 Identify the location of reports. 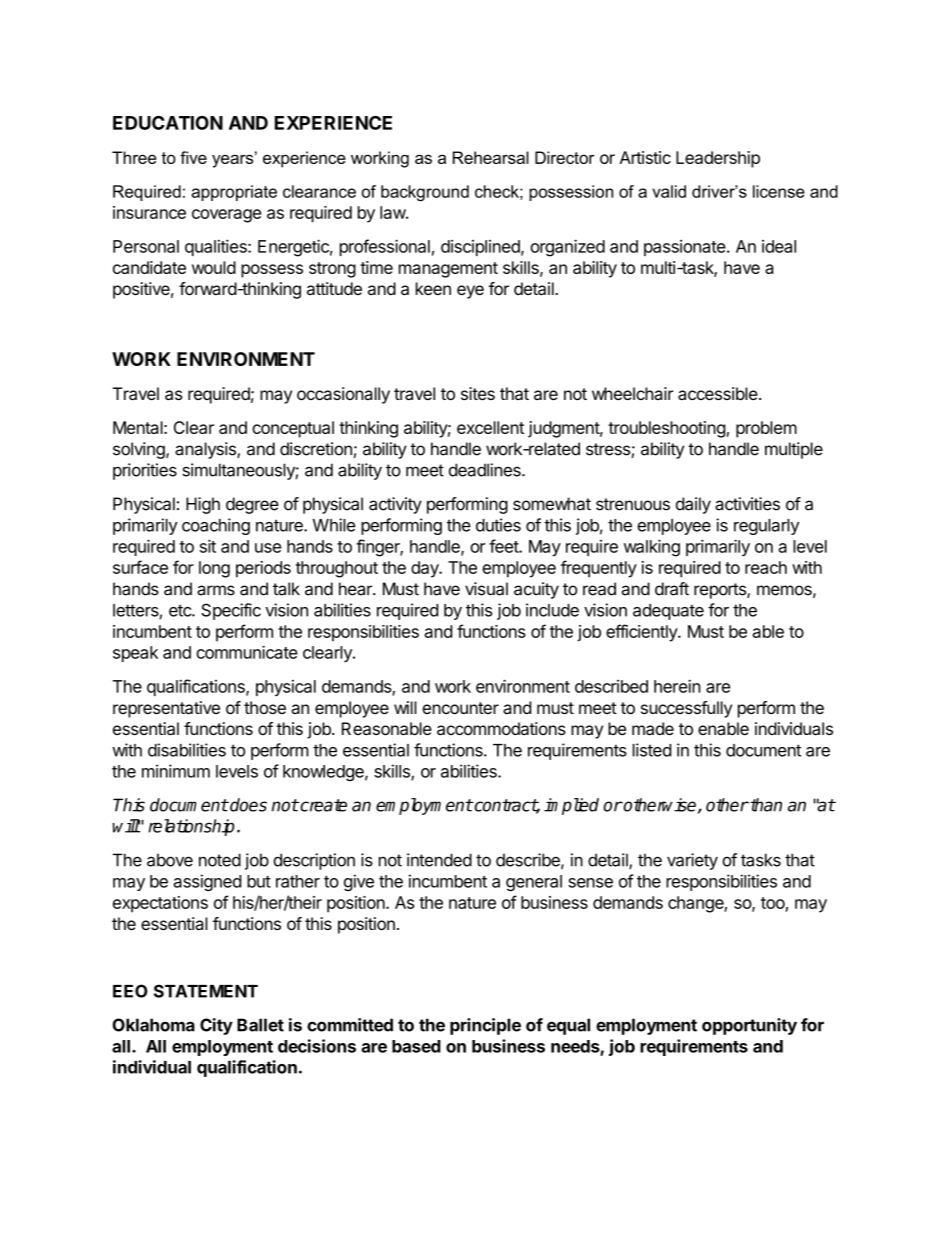
(721, 591).
